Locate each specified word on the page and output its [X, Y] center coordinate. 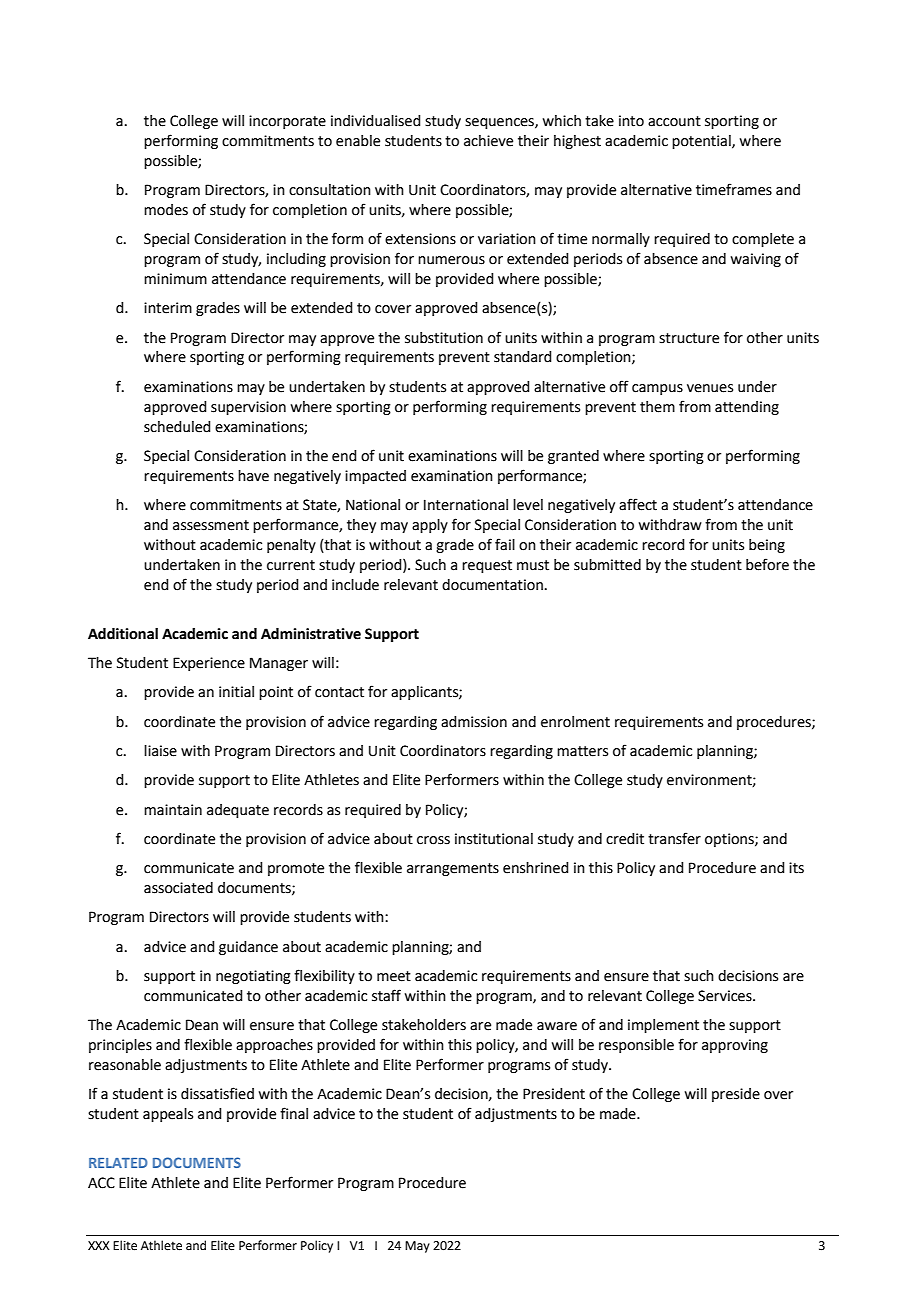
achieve [488, 141]
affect [638, 504]
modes [166, 210]
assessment [211, 525]
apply [430, 526]
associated [178, 888]
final [294, 1113]
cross [433, 840]
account [674, 121]
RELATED [118, 1163]
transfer [674, 838]
